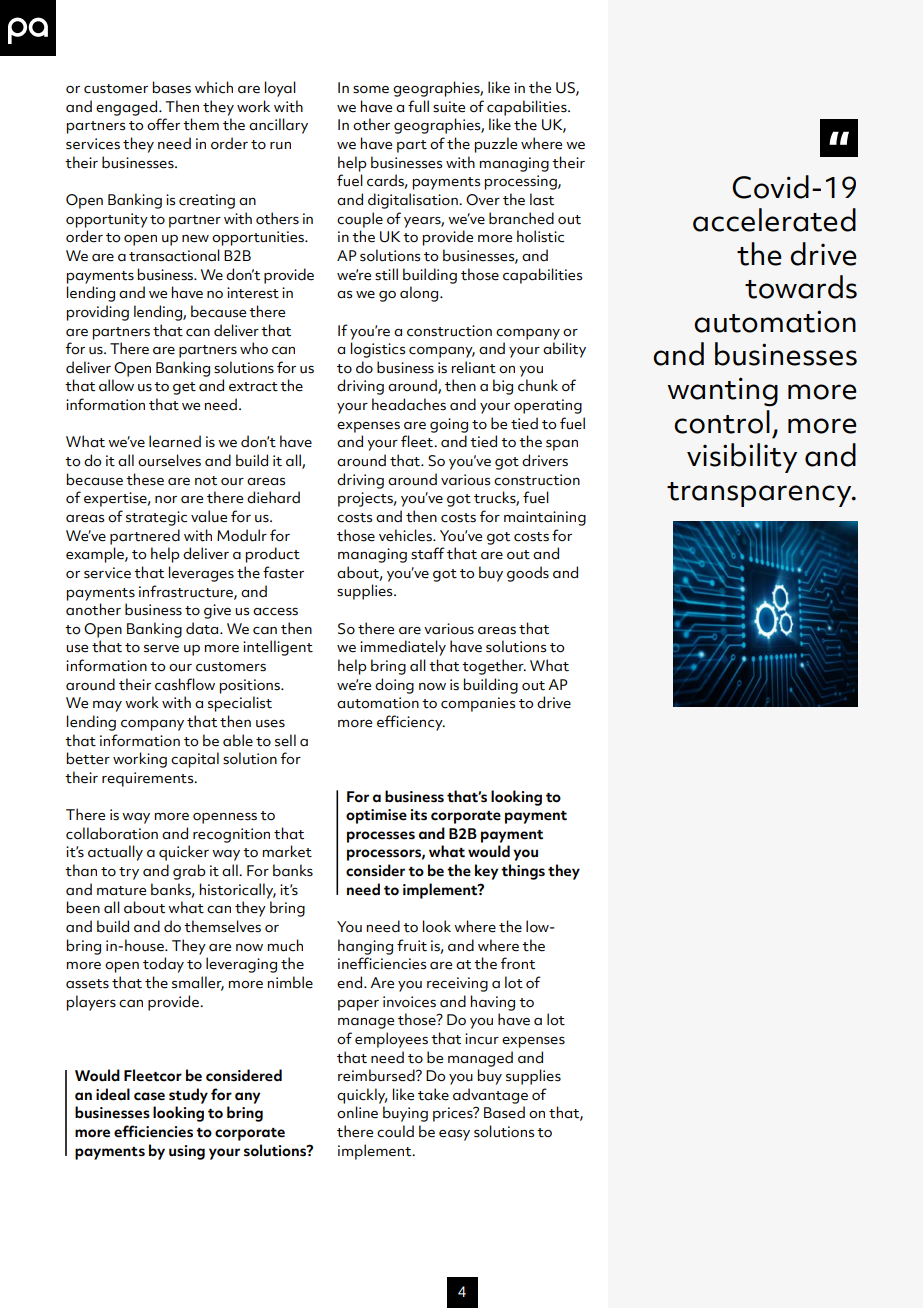  What do you see at coordinates (449, 107) in the screenshot?
I see `suite` at bounding box center [449, 107].
